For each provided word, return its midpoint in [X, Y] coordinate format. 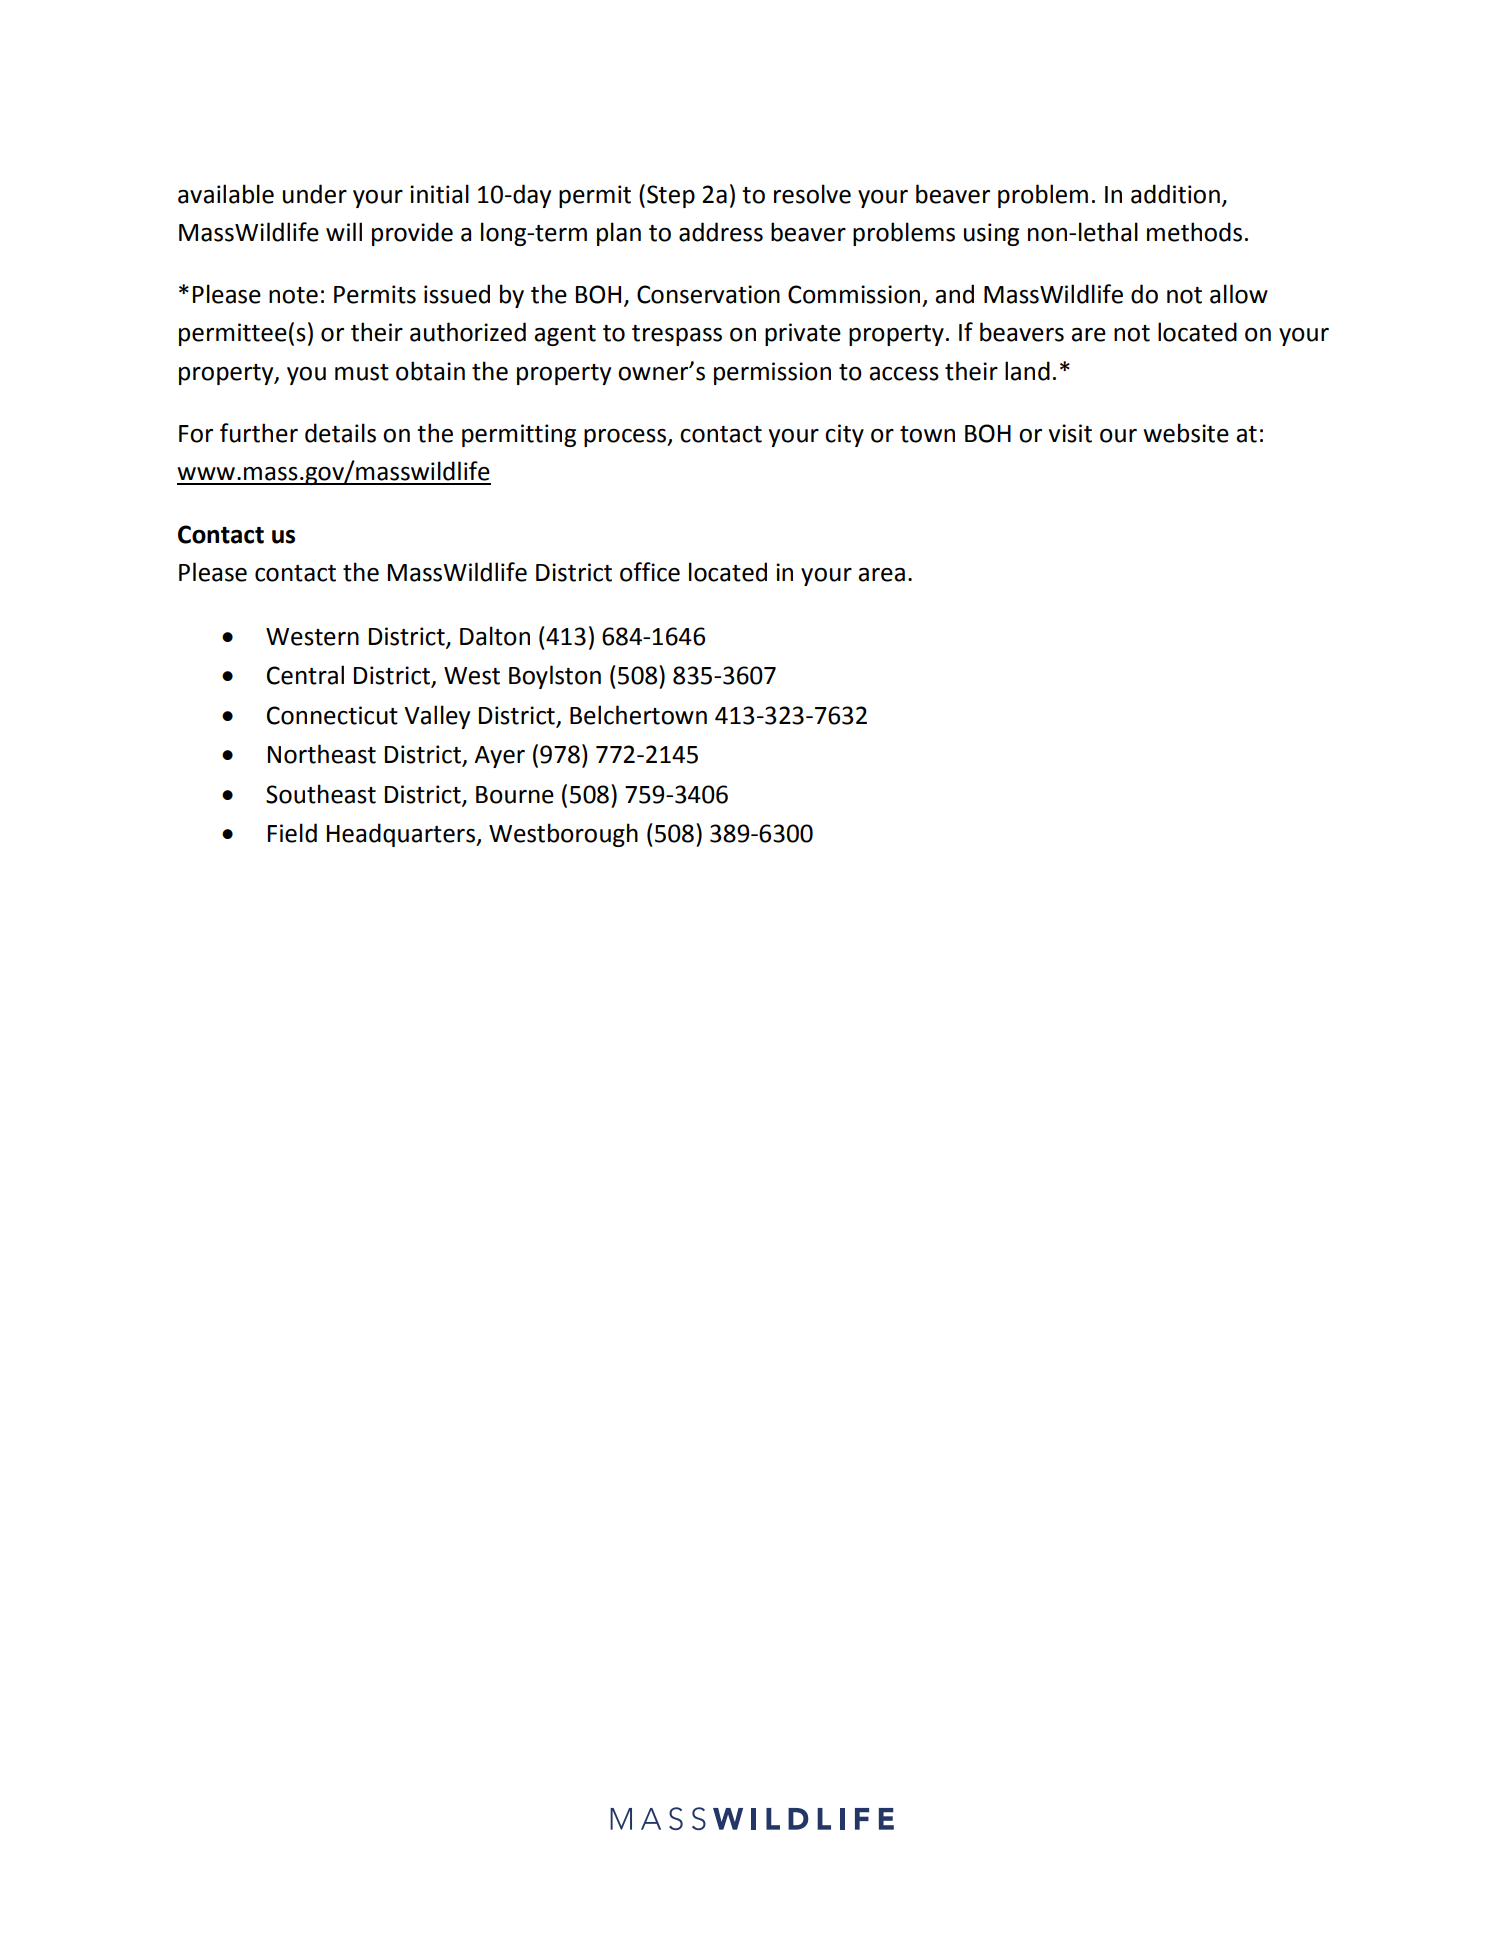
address [721, 232]
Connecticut [332, 715]
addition [1175, 194]
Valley [437, 717]
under [315, 194]
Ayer [499, 757]
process [626, 438]
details [340, 433]
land [1027, 371]
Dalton [495, 636]
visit [1070, 433]
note [293, 295]
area [881, 575]
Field [292, 833]
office [650, 572]
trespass [677, 335]
